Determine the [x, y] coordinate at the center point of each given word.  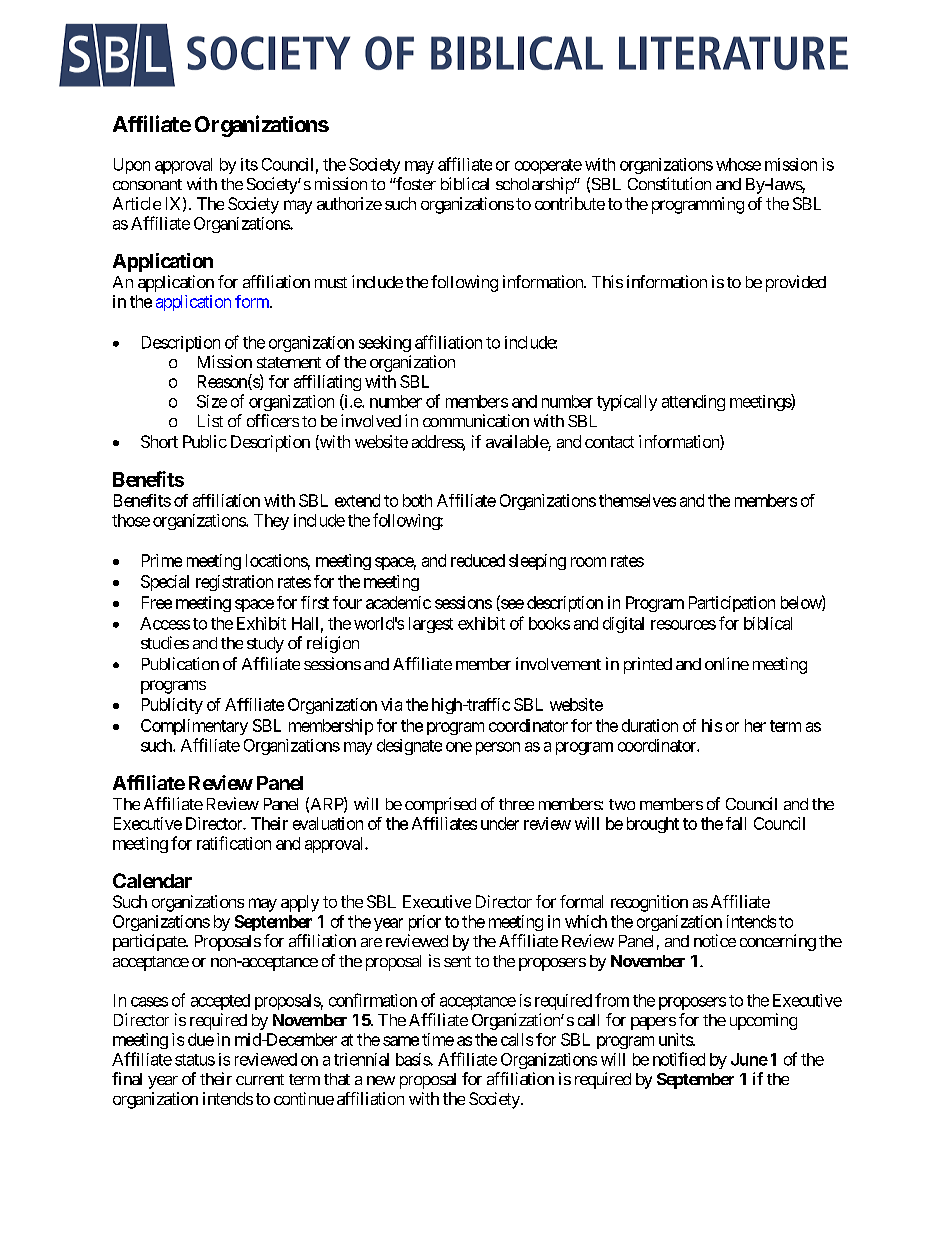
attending [693, 403]
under [500, 823]
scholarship [535, 185]
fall [736, 823]
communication [476, 420]
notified [679, 1059]
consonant [147, 184]
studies [165, 642]
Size [212, 401]
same [401, 1041]
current [260, 1079]
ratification [234, 843]
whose [738, 164]
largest [431, 625]
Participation [732, 604]
